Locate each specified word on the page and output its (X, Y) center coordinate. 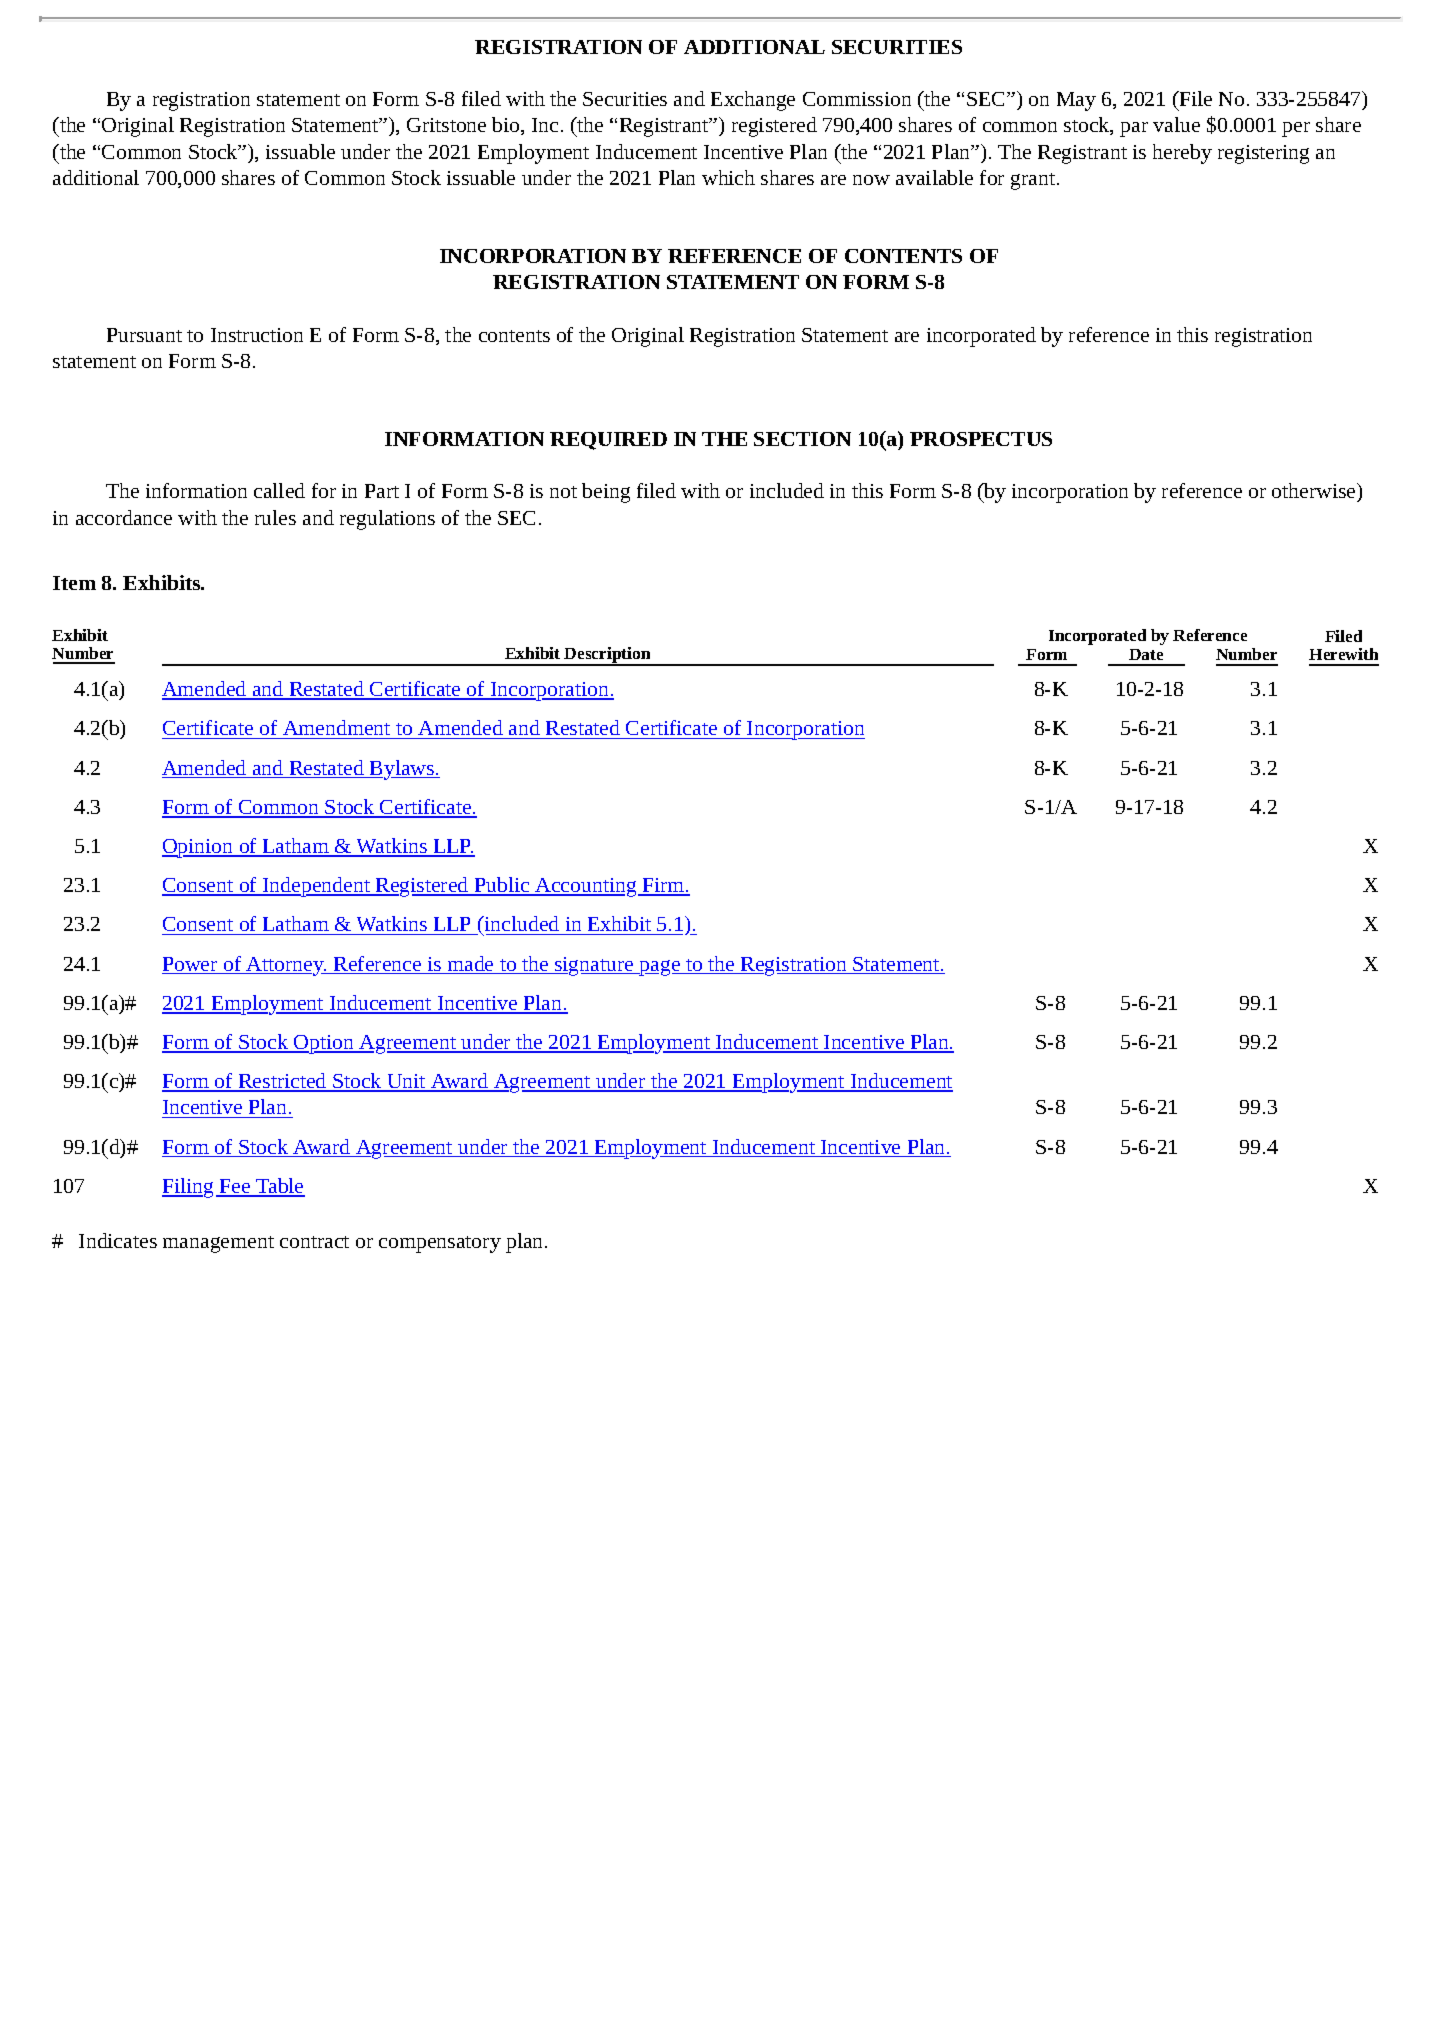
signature (594, 966)
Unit (406, 1082)
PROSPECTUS (981, 439)
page (660, 968)
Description (608, 656)
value (1176, 124)
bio (507, 126)
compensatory (440, 1244)
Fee (235, 1187)
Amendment (337, 729)
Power (191, 965)
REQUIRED (608, 441)
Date (1146, 654)
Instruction (257, 335)
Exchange (753, 101)
